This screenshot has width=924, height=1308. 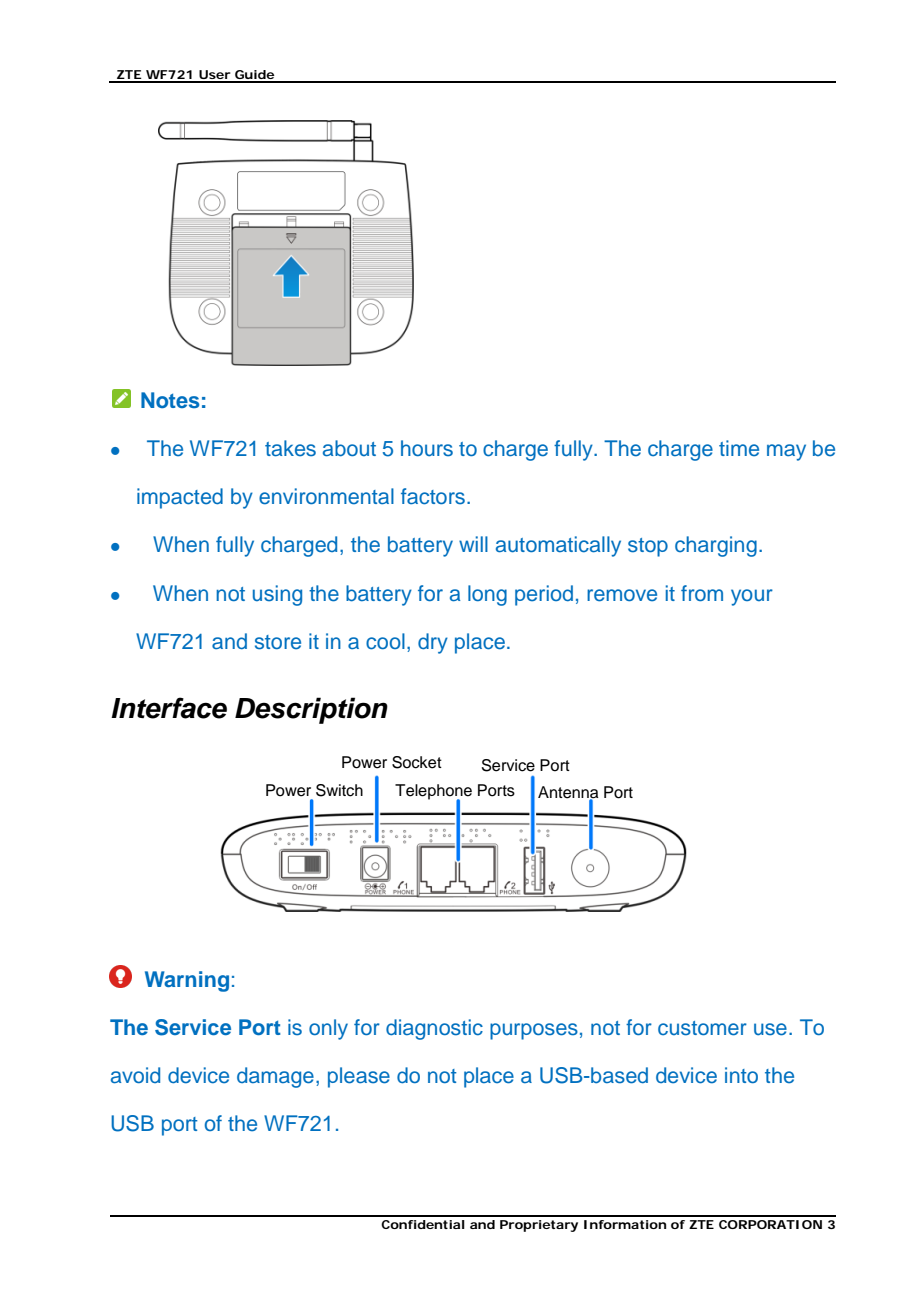 I want to click on time, so click(x=739, y=448).
